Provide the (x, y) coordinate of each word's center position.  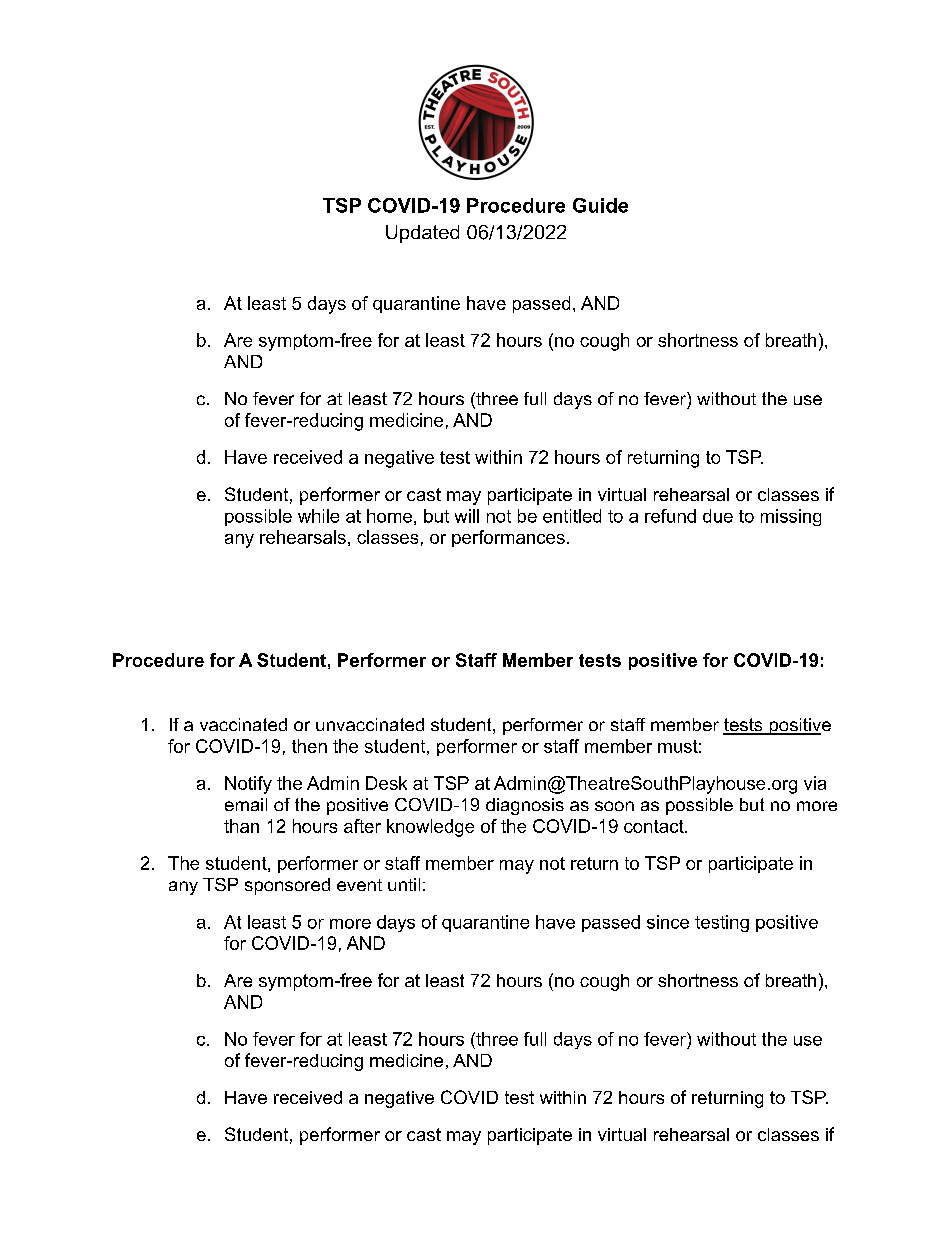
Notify (248, 785)
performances (508, 538)
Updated (422, 234)
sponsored (287, 886)
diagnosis (525, 806)
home (389, 516)
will (467, 516)
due (718, 516)
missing (791, 517)
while (318, 516)
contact (655, 826)
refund (670, 516)
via (815, 783)
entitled (572, 516)
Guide (600, 205)
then (309, 746)
